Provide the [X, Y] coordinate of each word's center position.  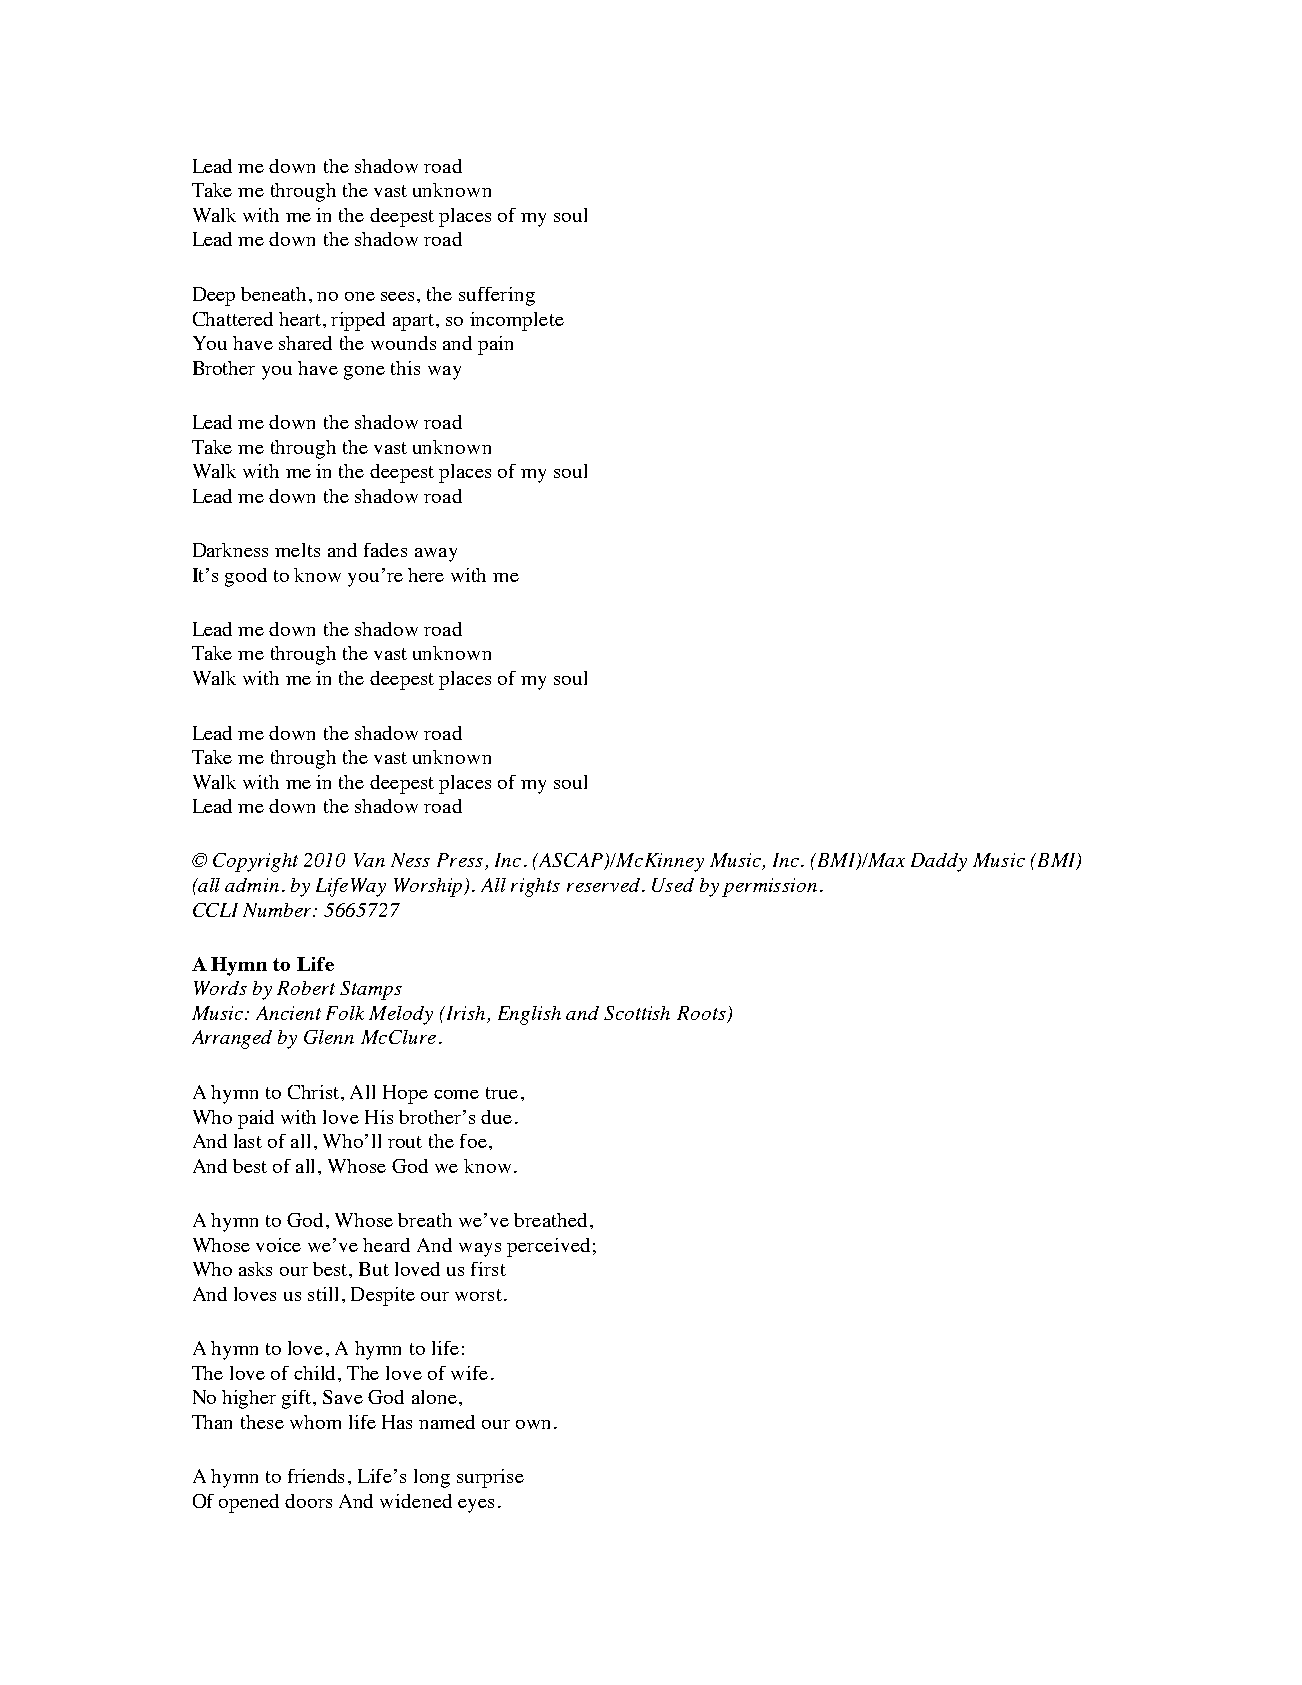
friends [316, 1476]
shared [305, 343]
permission [769, 887]
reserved [603, 885]
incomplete [517, 321]
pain [495, 345]
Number [279, 910]
